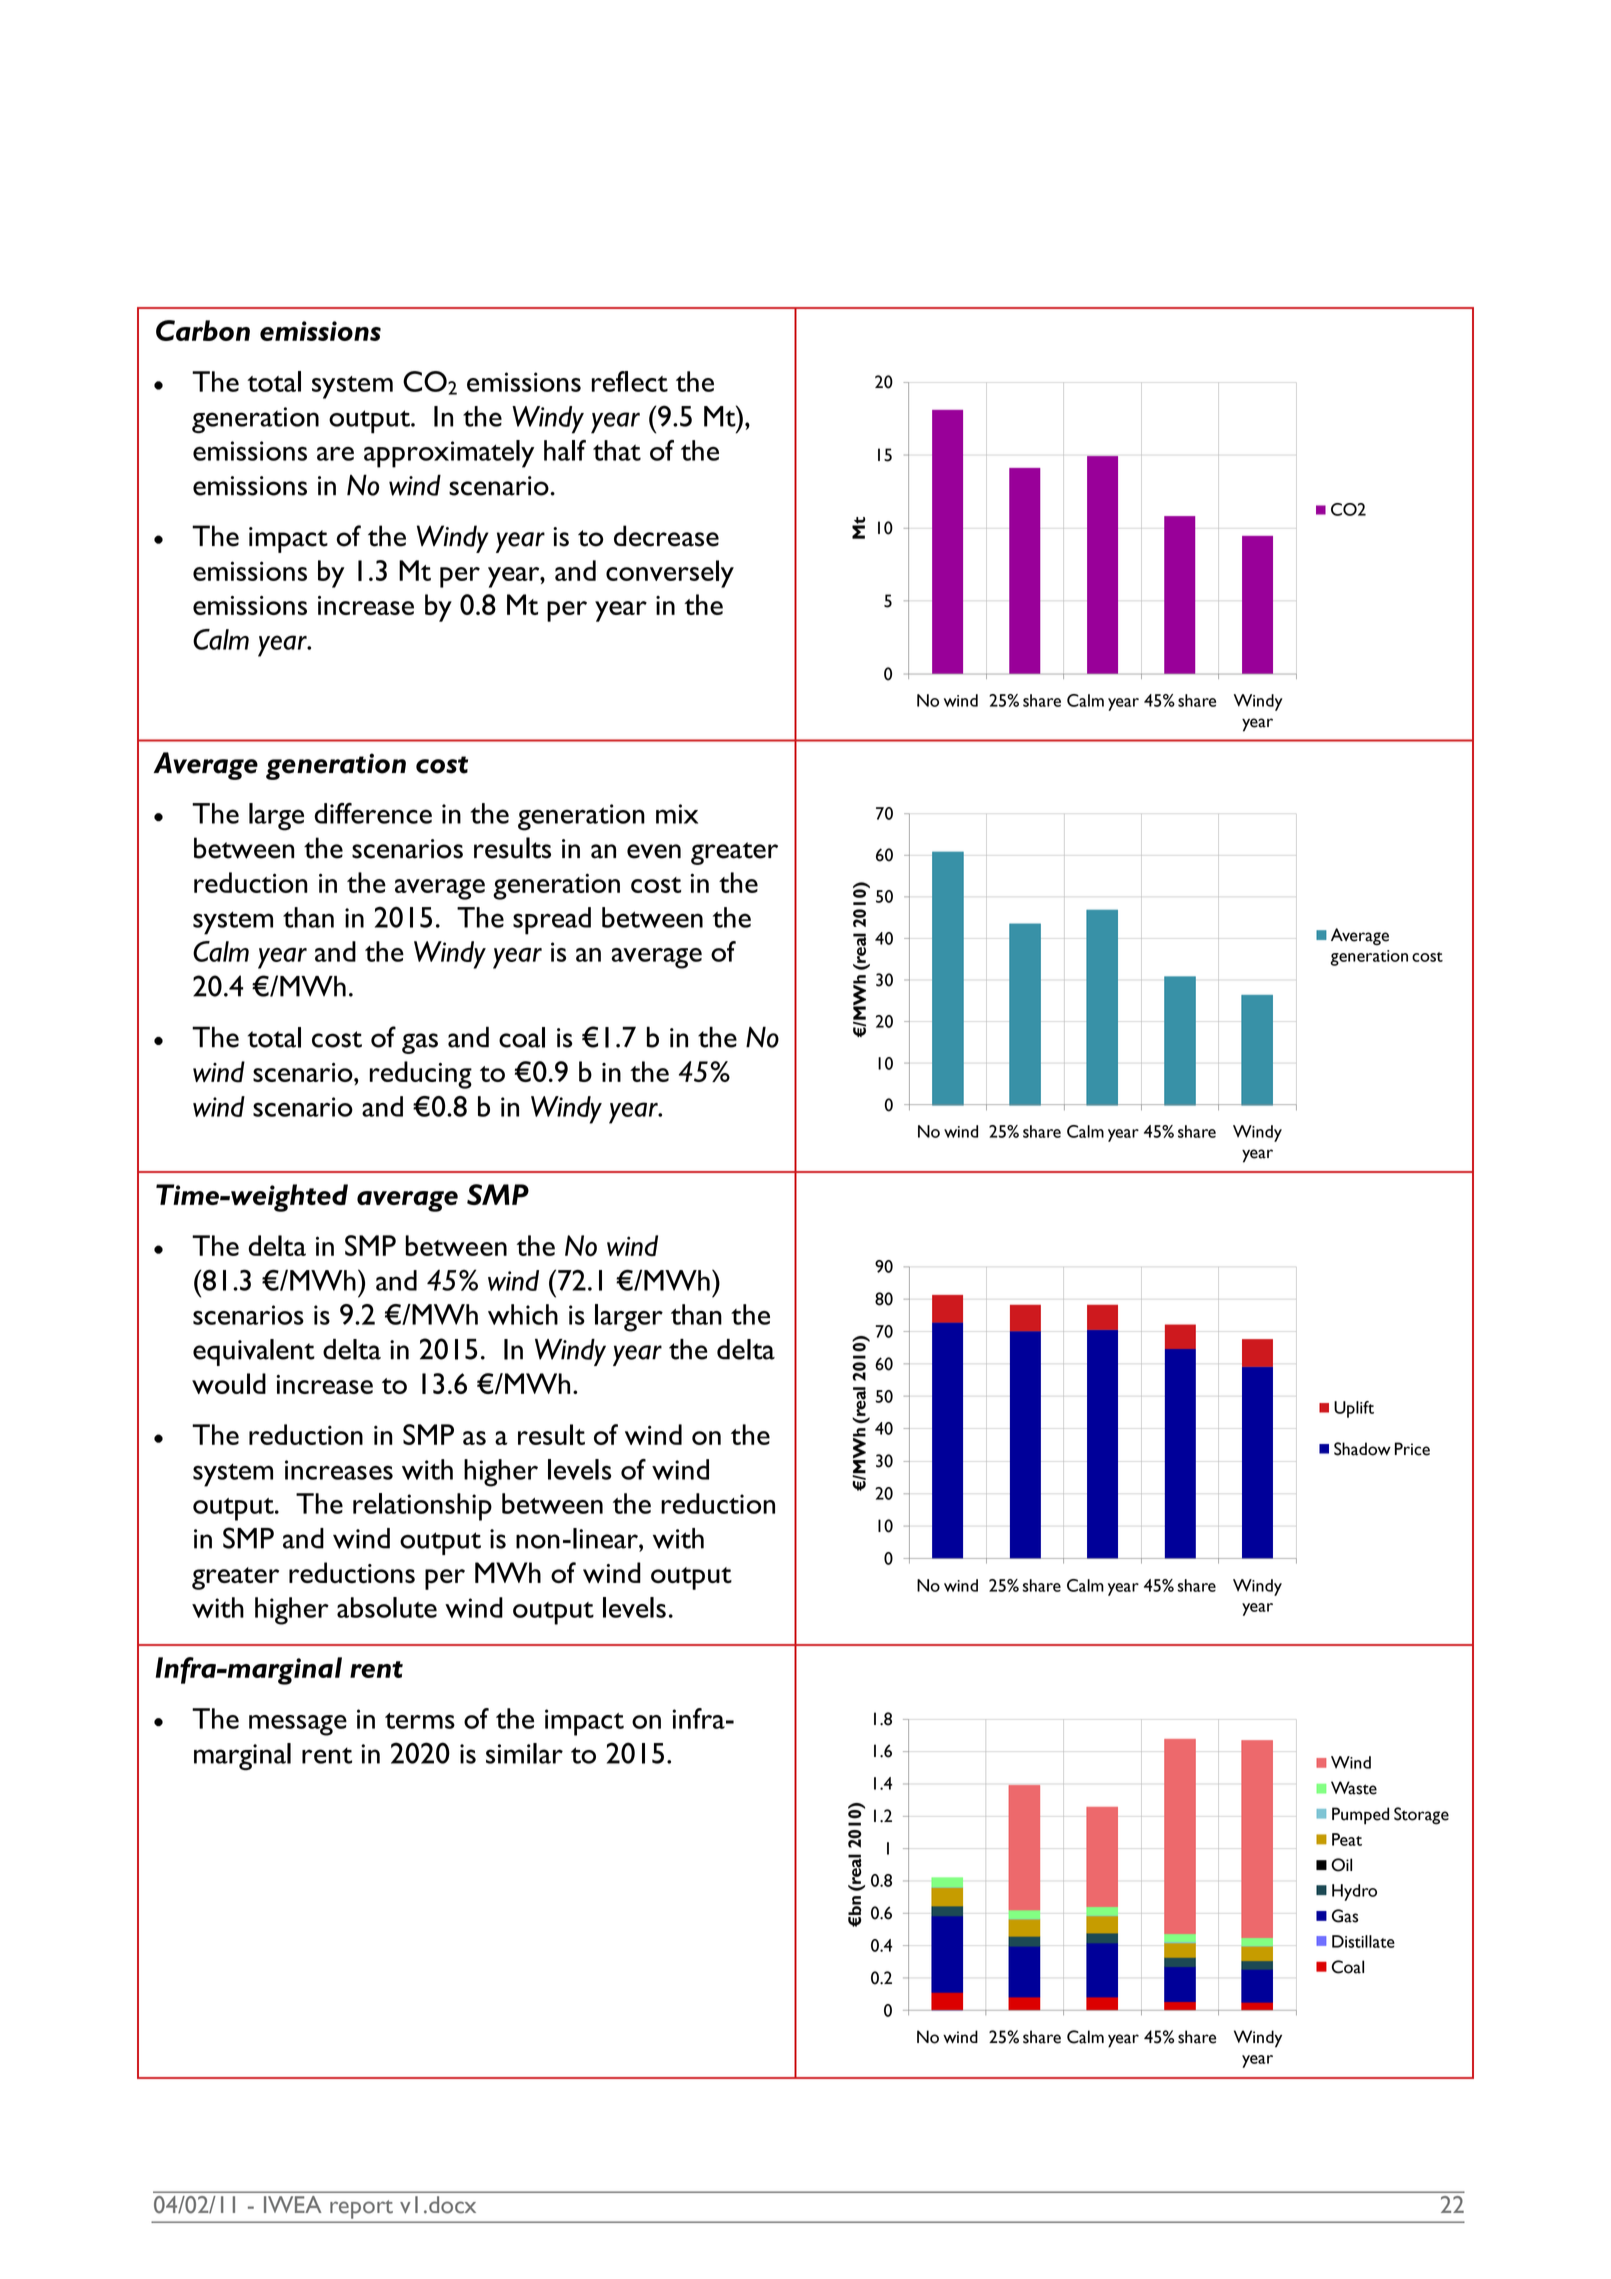 This document has height=2279, width=1611. Describe the element at coordinates (254, 1352) in the document. I see `equivalent` at that location.
